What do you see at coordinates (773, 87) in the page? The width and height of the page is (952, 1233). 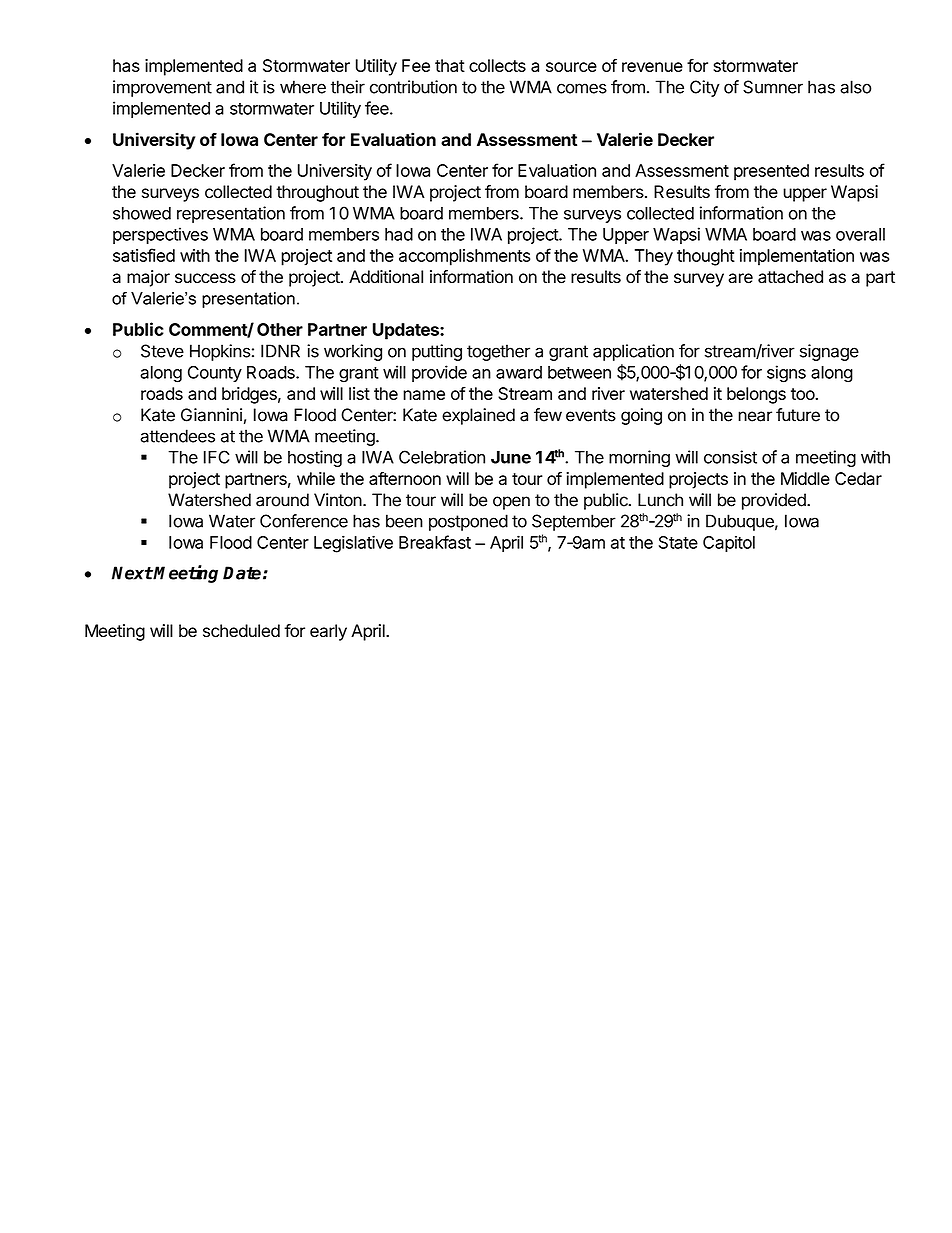 I see `Sumner` at bounding box center [773, 87].
